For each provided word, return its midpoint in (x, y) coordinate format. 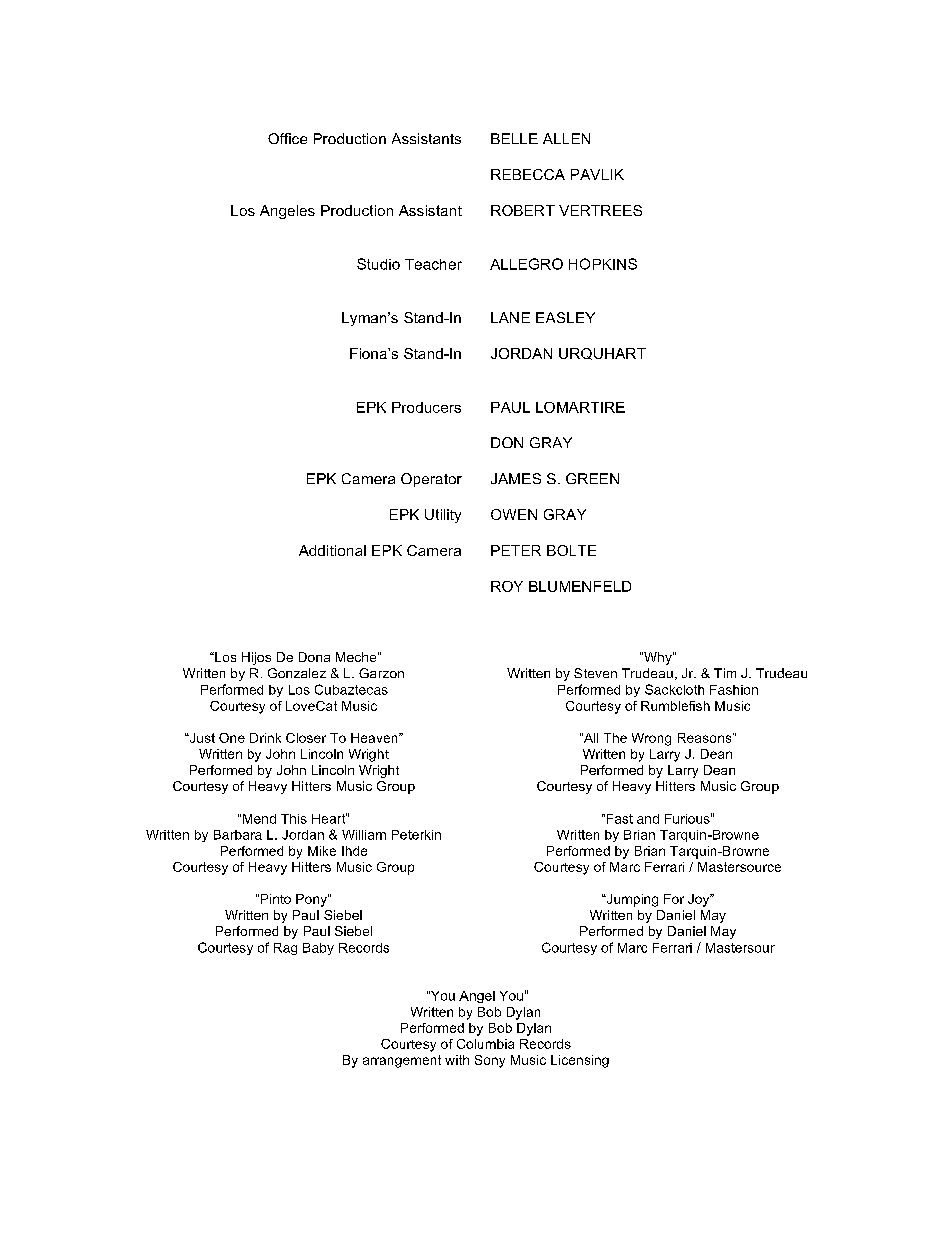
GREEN (592, 478)
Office (287, 138)
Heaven (375, 738)
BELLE (514, 138)
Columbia (485, 1044)
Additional (332, 550)
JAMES (516, 478)
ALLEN (566, 138)
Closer (306, 738)
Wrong (651, 739)
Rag (285, 949)
